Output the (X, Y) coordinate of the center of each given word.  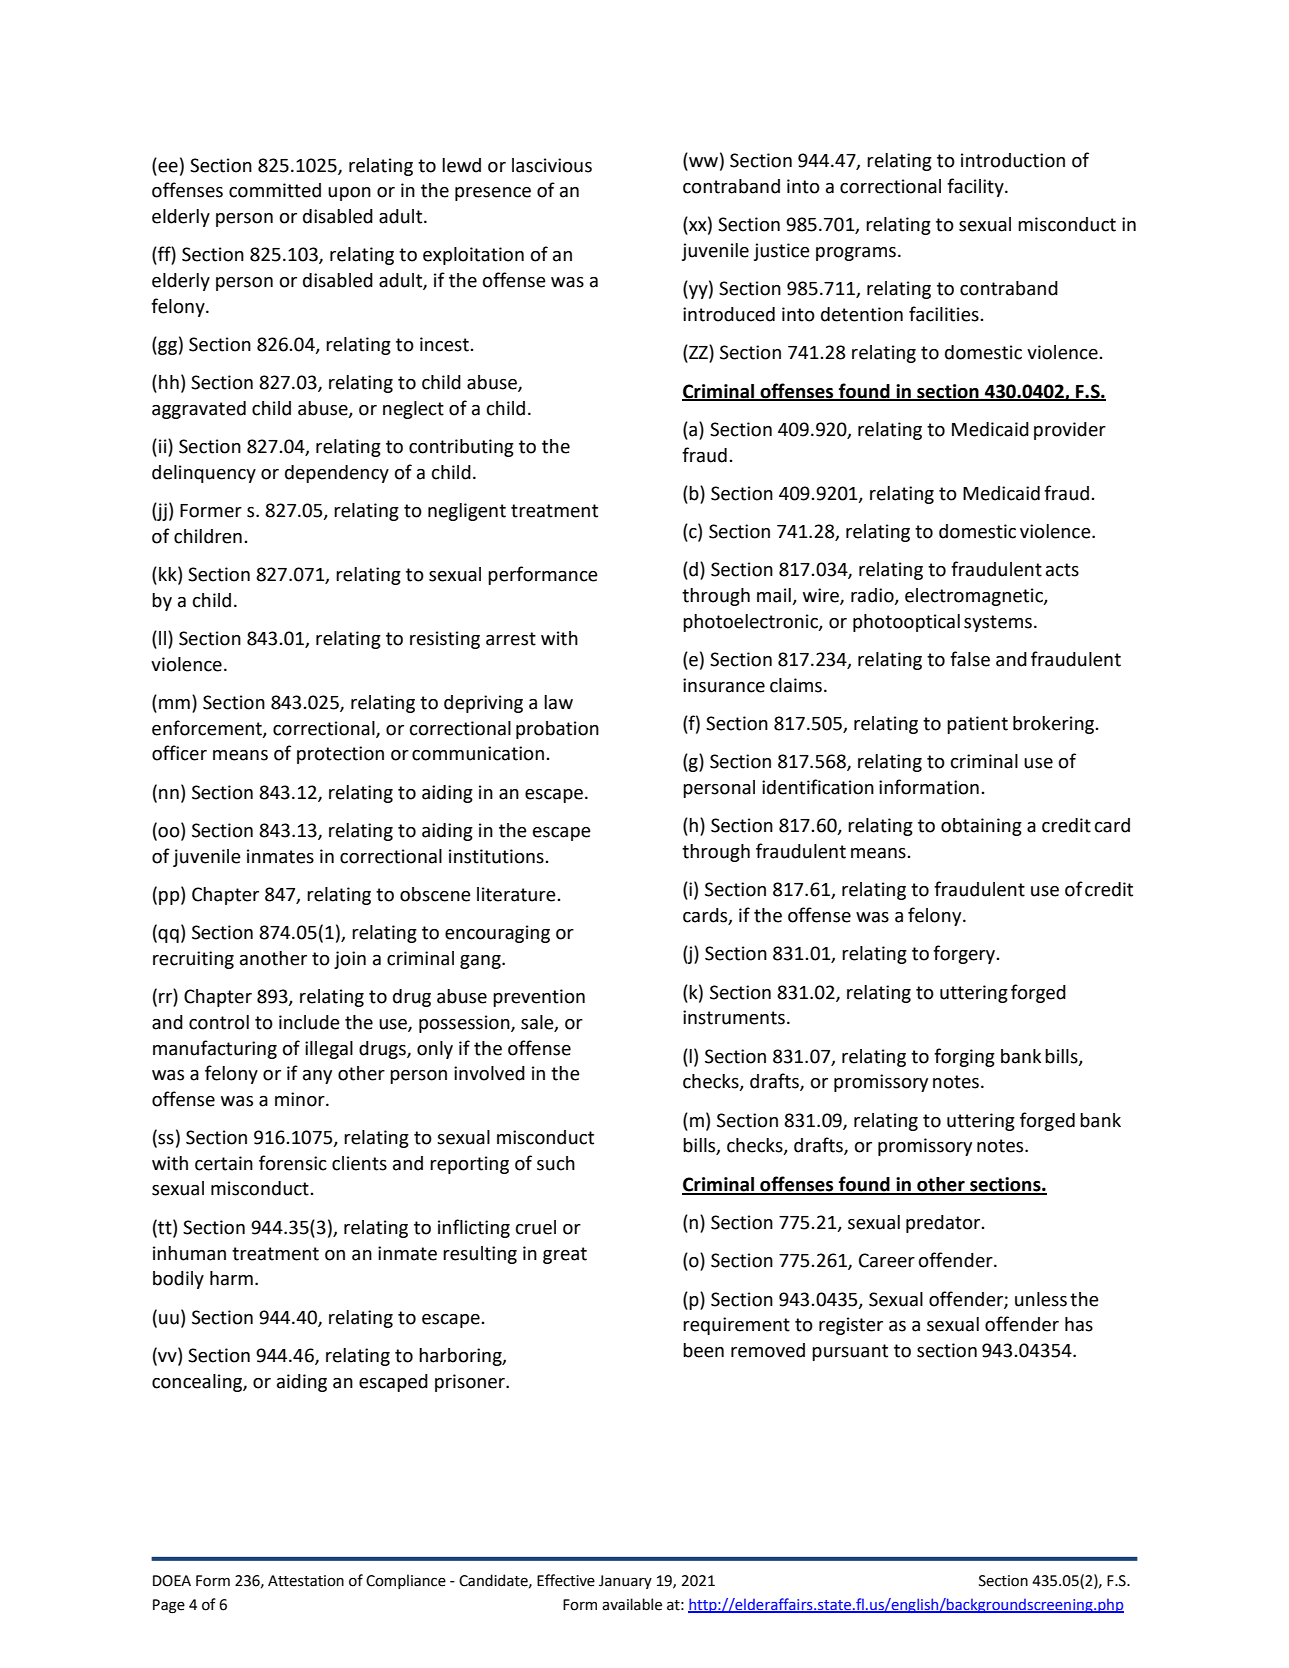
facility (976, 187)
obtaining (981, 827)
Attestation (306, 1581)
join (350, 960)
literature (516, 894)
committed (275, 190)
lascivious (552, 165)
